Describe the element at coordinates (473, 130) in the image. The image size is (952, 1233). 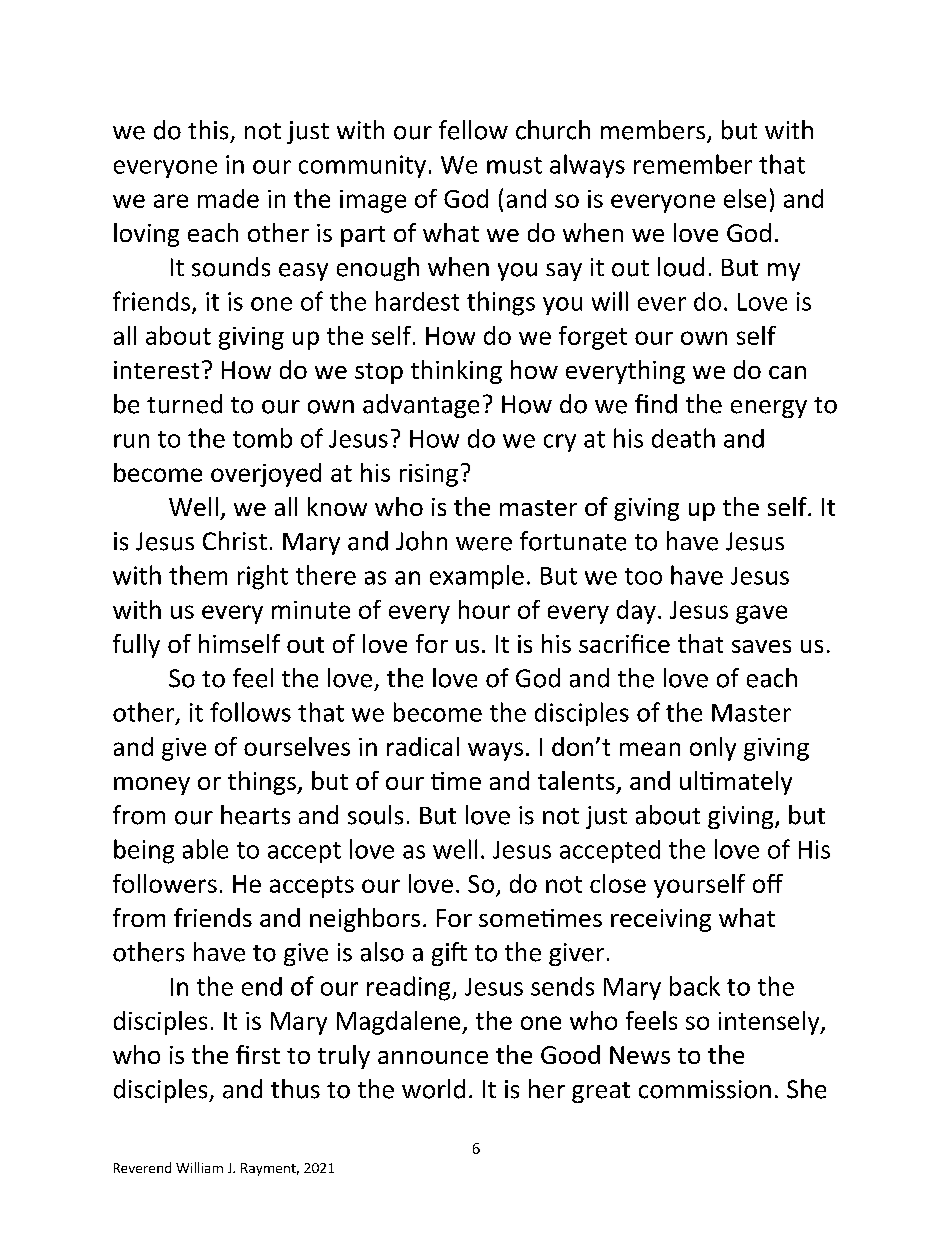
I see `fellow` at that location.
